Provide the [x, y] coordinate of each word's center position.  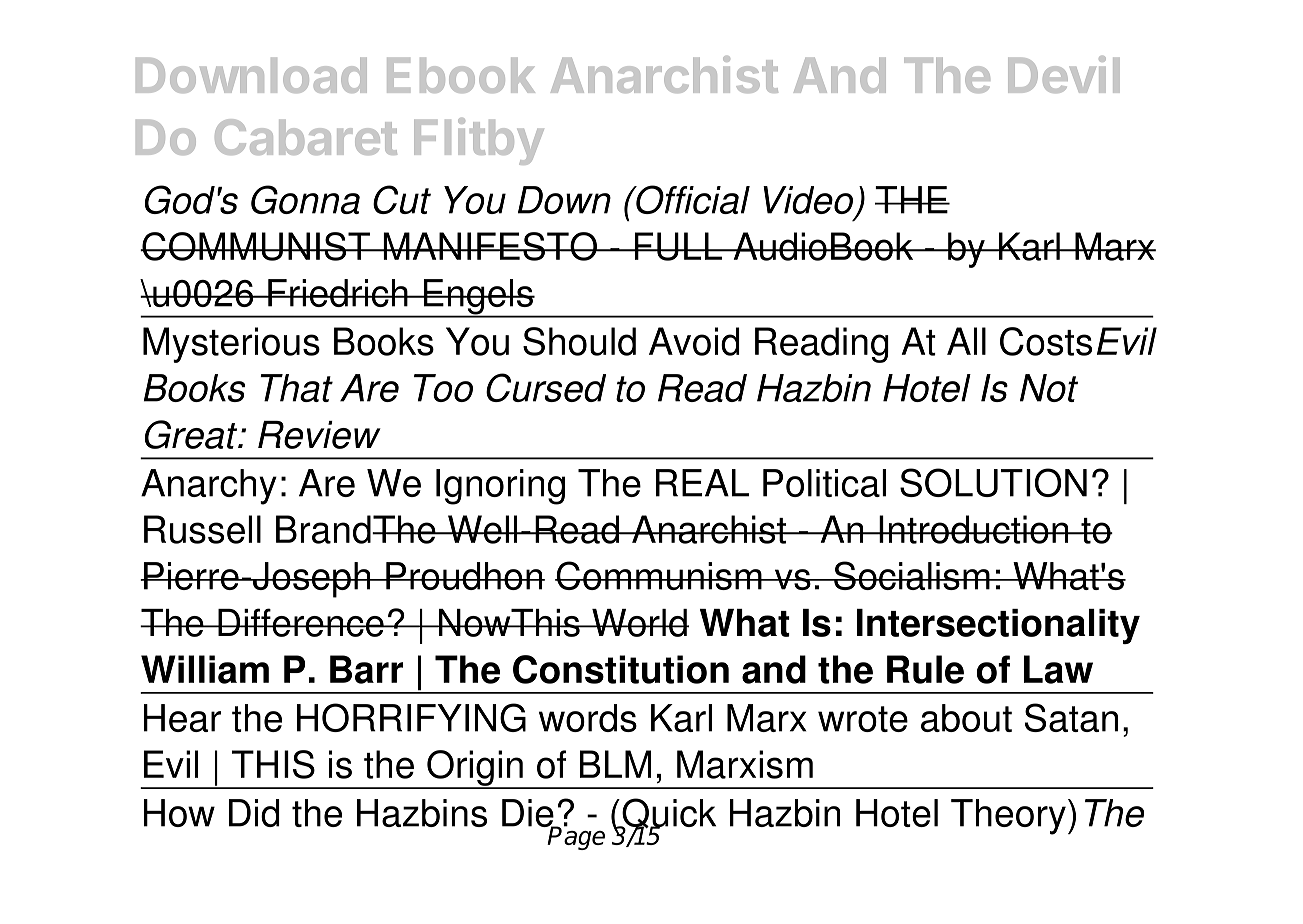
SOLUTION [993, 482]
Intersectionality [998, 626]
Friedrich [338, 293]
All [966, 341]
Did [254, 813]
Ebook [461, 75]
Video [808, 200]
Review [319, 435]
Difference [301, 622]
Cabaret [306, 137]
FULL [678, 246]
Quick [668, 814]
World [639, 623]
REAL [702, 483]
